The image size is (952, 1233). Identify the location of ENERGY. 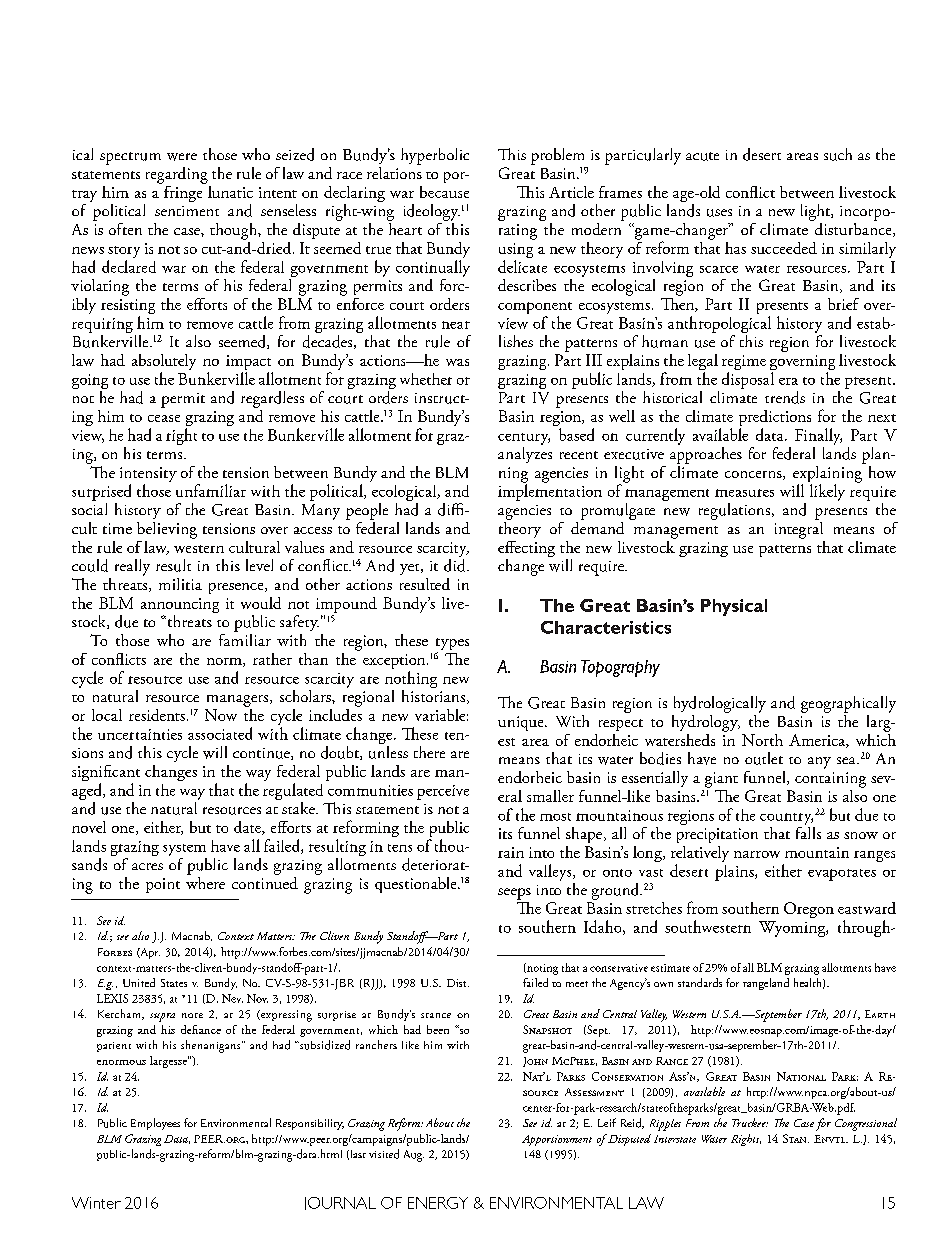
(438, 1203).
